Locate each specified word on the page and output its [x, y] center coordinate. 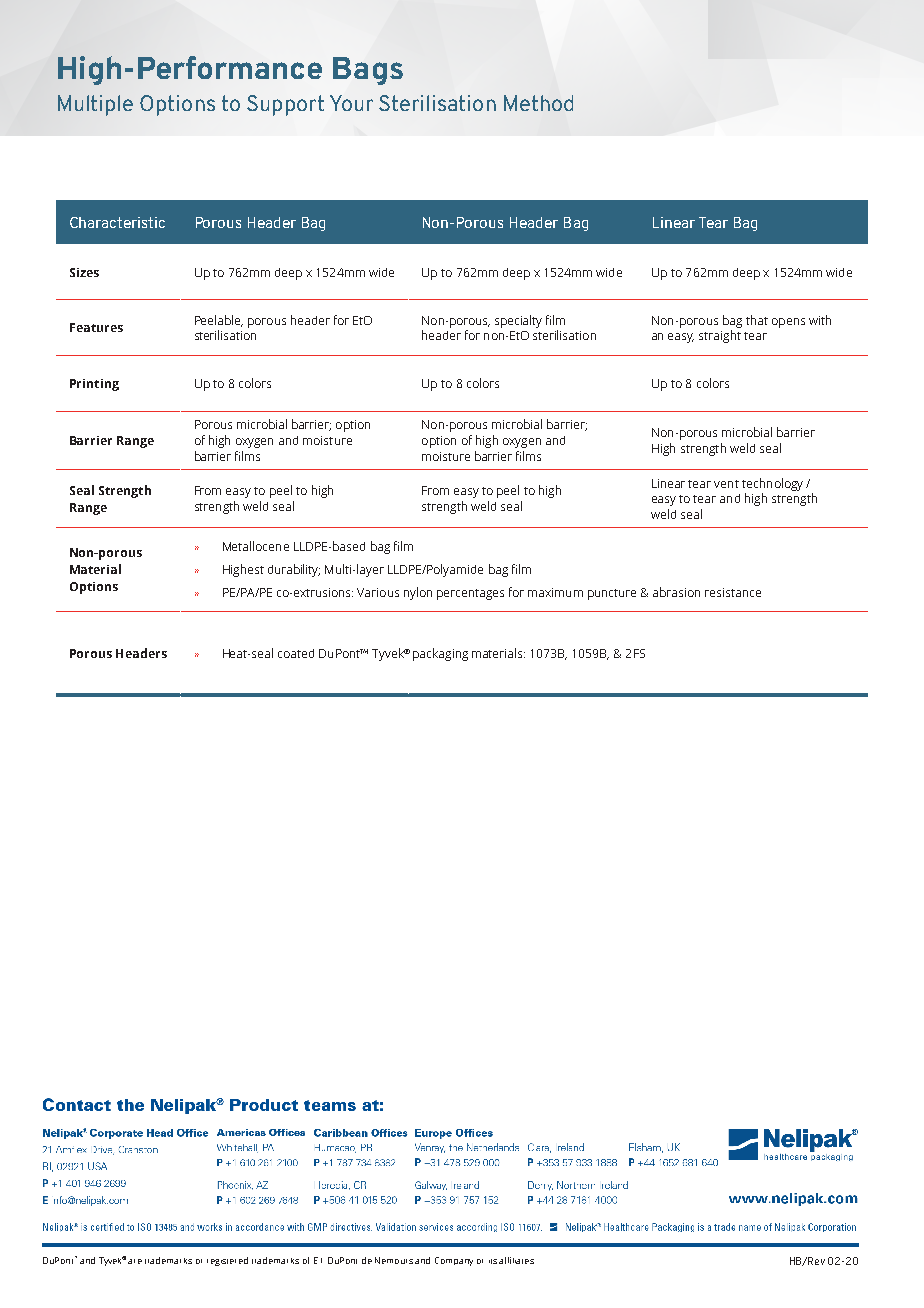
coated [296, 653]
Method [538, 103]
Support [285, 105]
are [135, 1261]
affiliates [516, 1260]
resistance [733, 592]
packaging [440, 654]
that [757, 320]
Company [454, 1261]
